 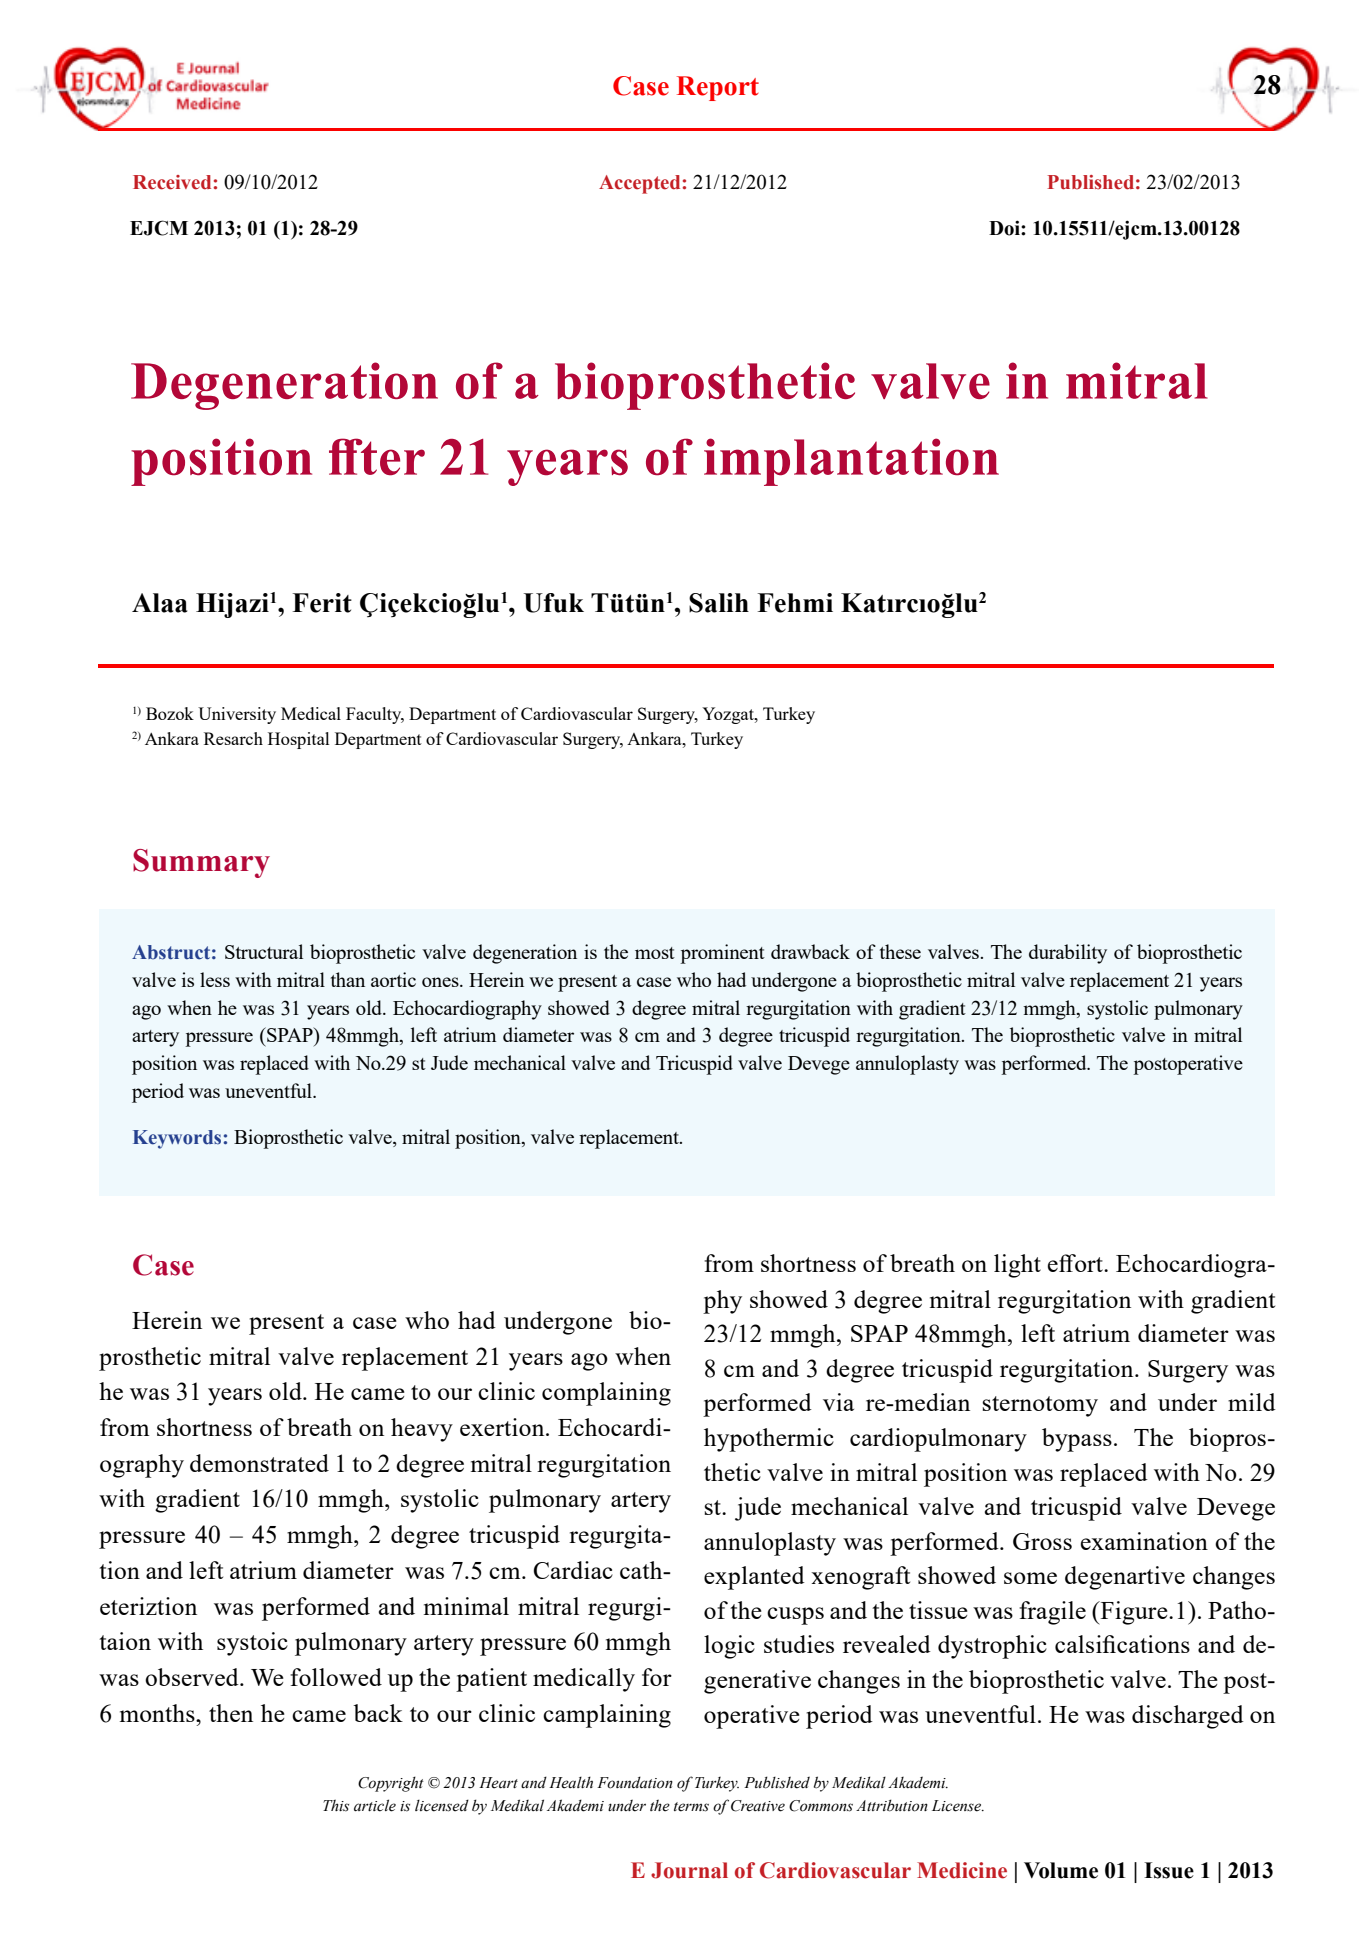 I want to click on Accepted, so click(x=639, y=184).
